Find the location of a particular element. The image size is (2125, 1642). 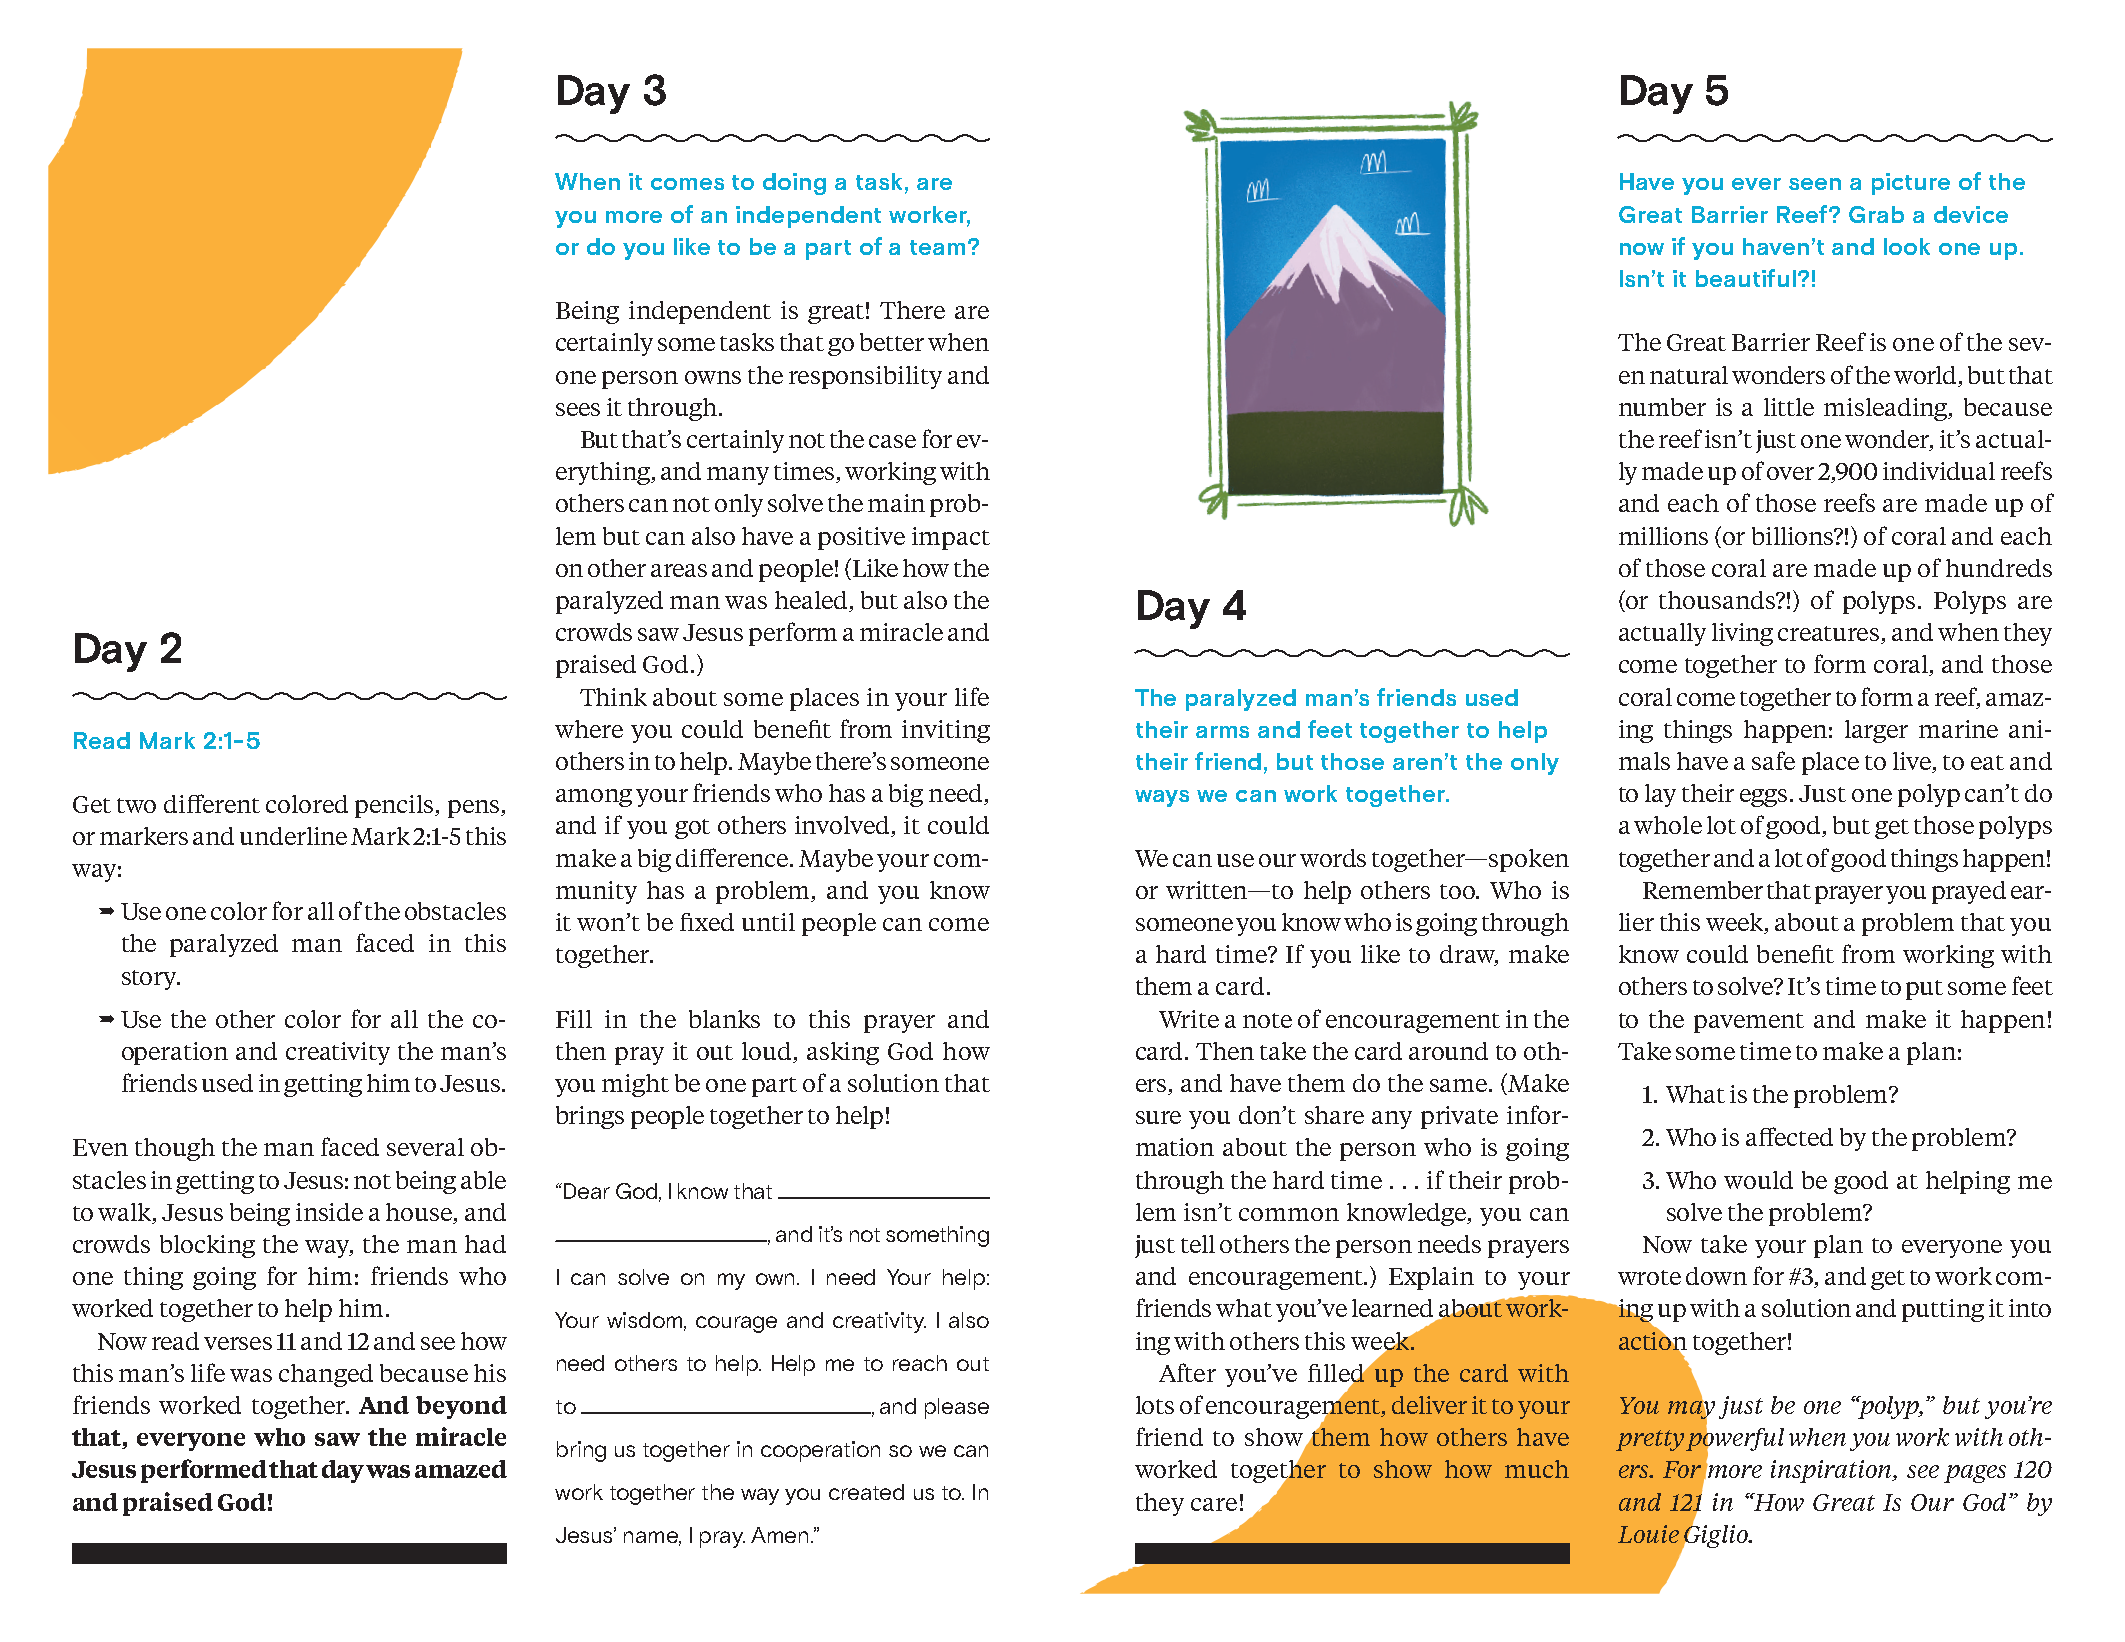

though is located at coordinates (175, 1149).
